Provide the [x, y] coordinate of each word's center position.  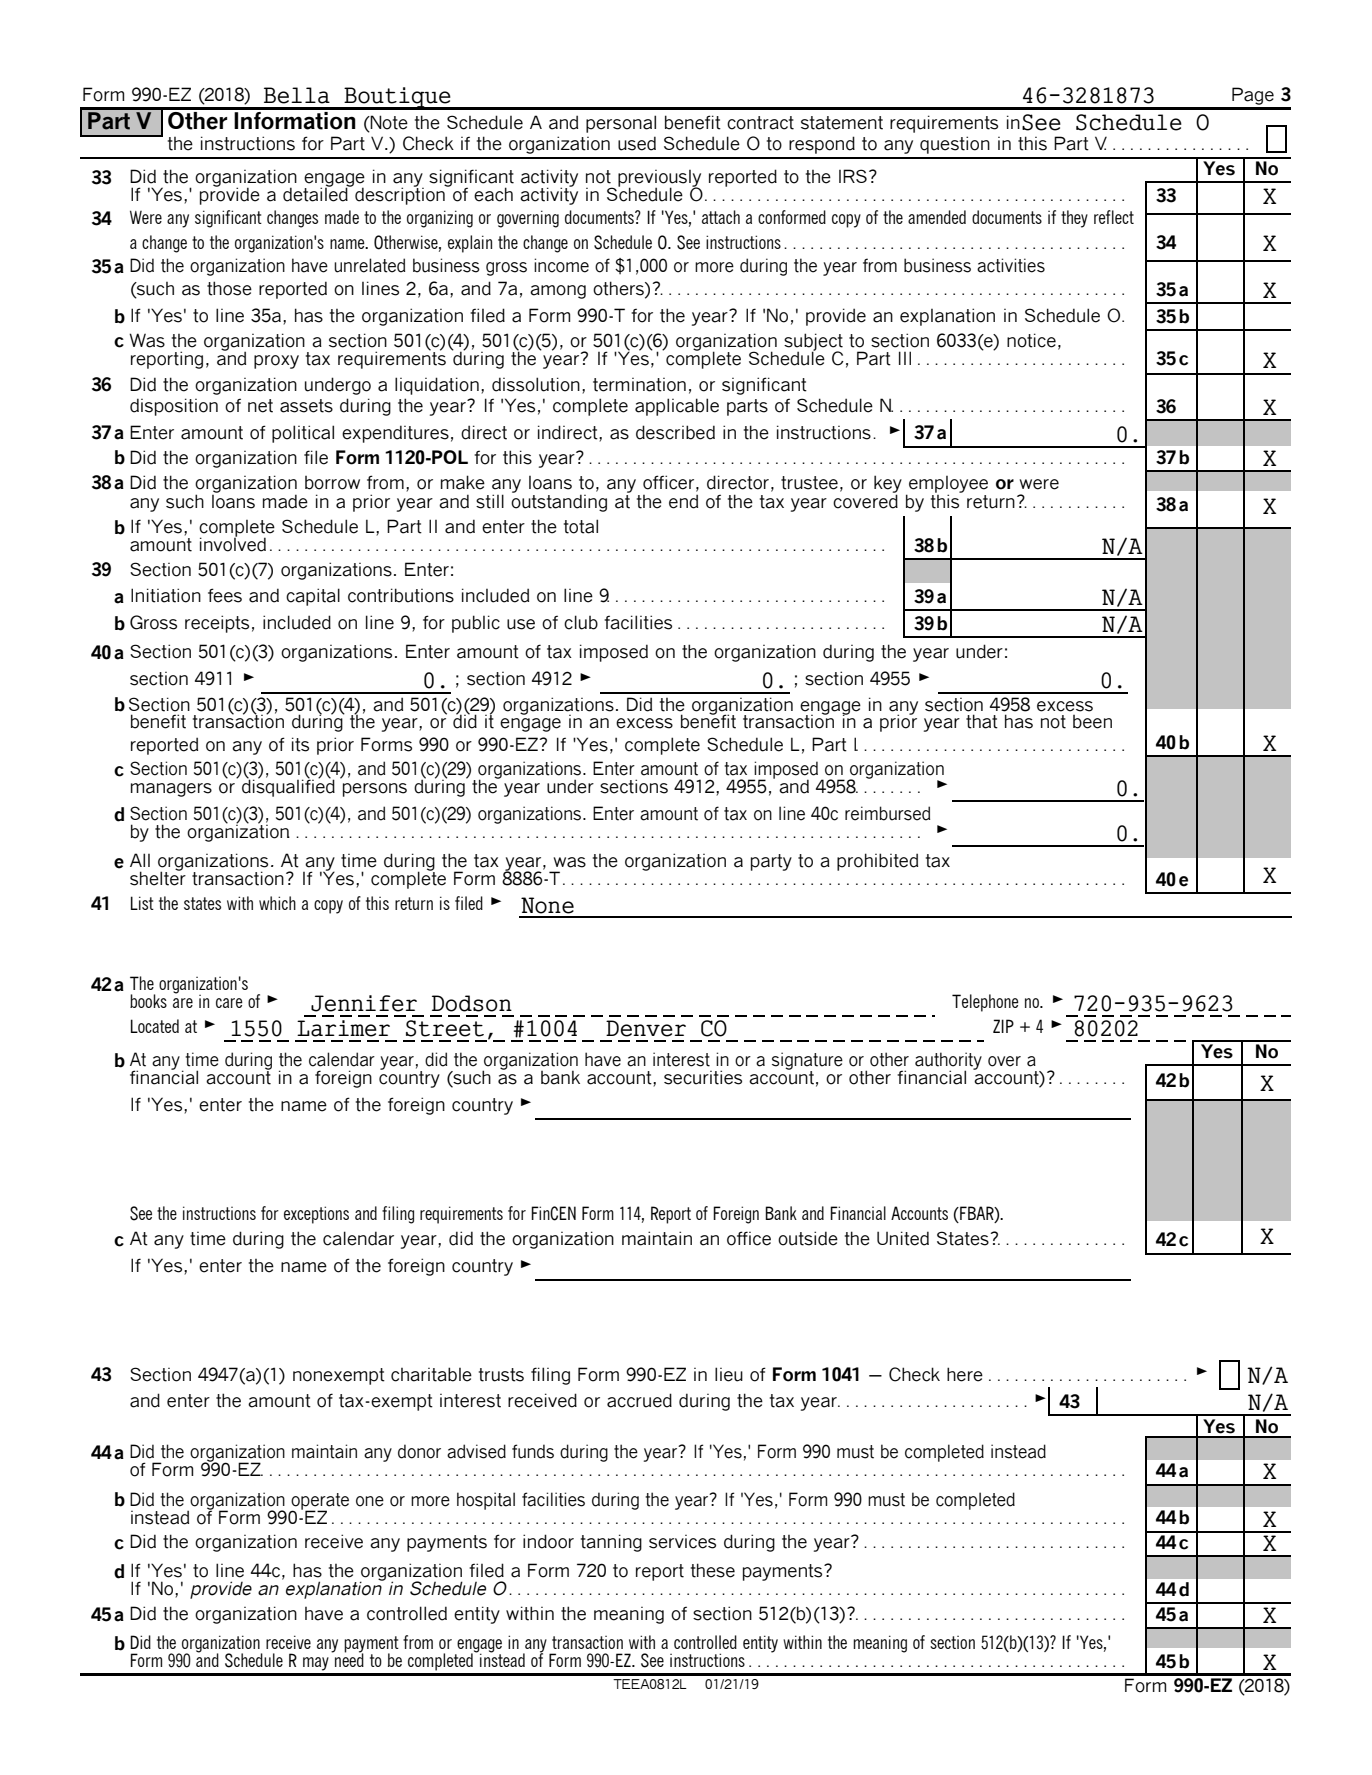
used [637, 143]
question [955, 145]
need [348, 1659]
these [713, 1570]
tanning [611, 1543]
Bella [297, 95]
